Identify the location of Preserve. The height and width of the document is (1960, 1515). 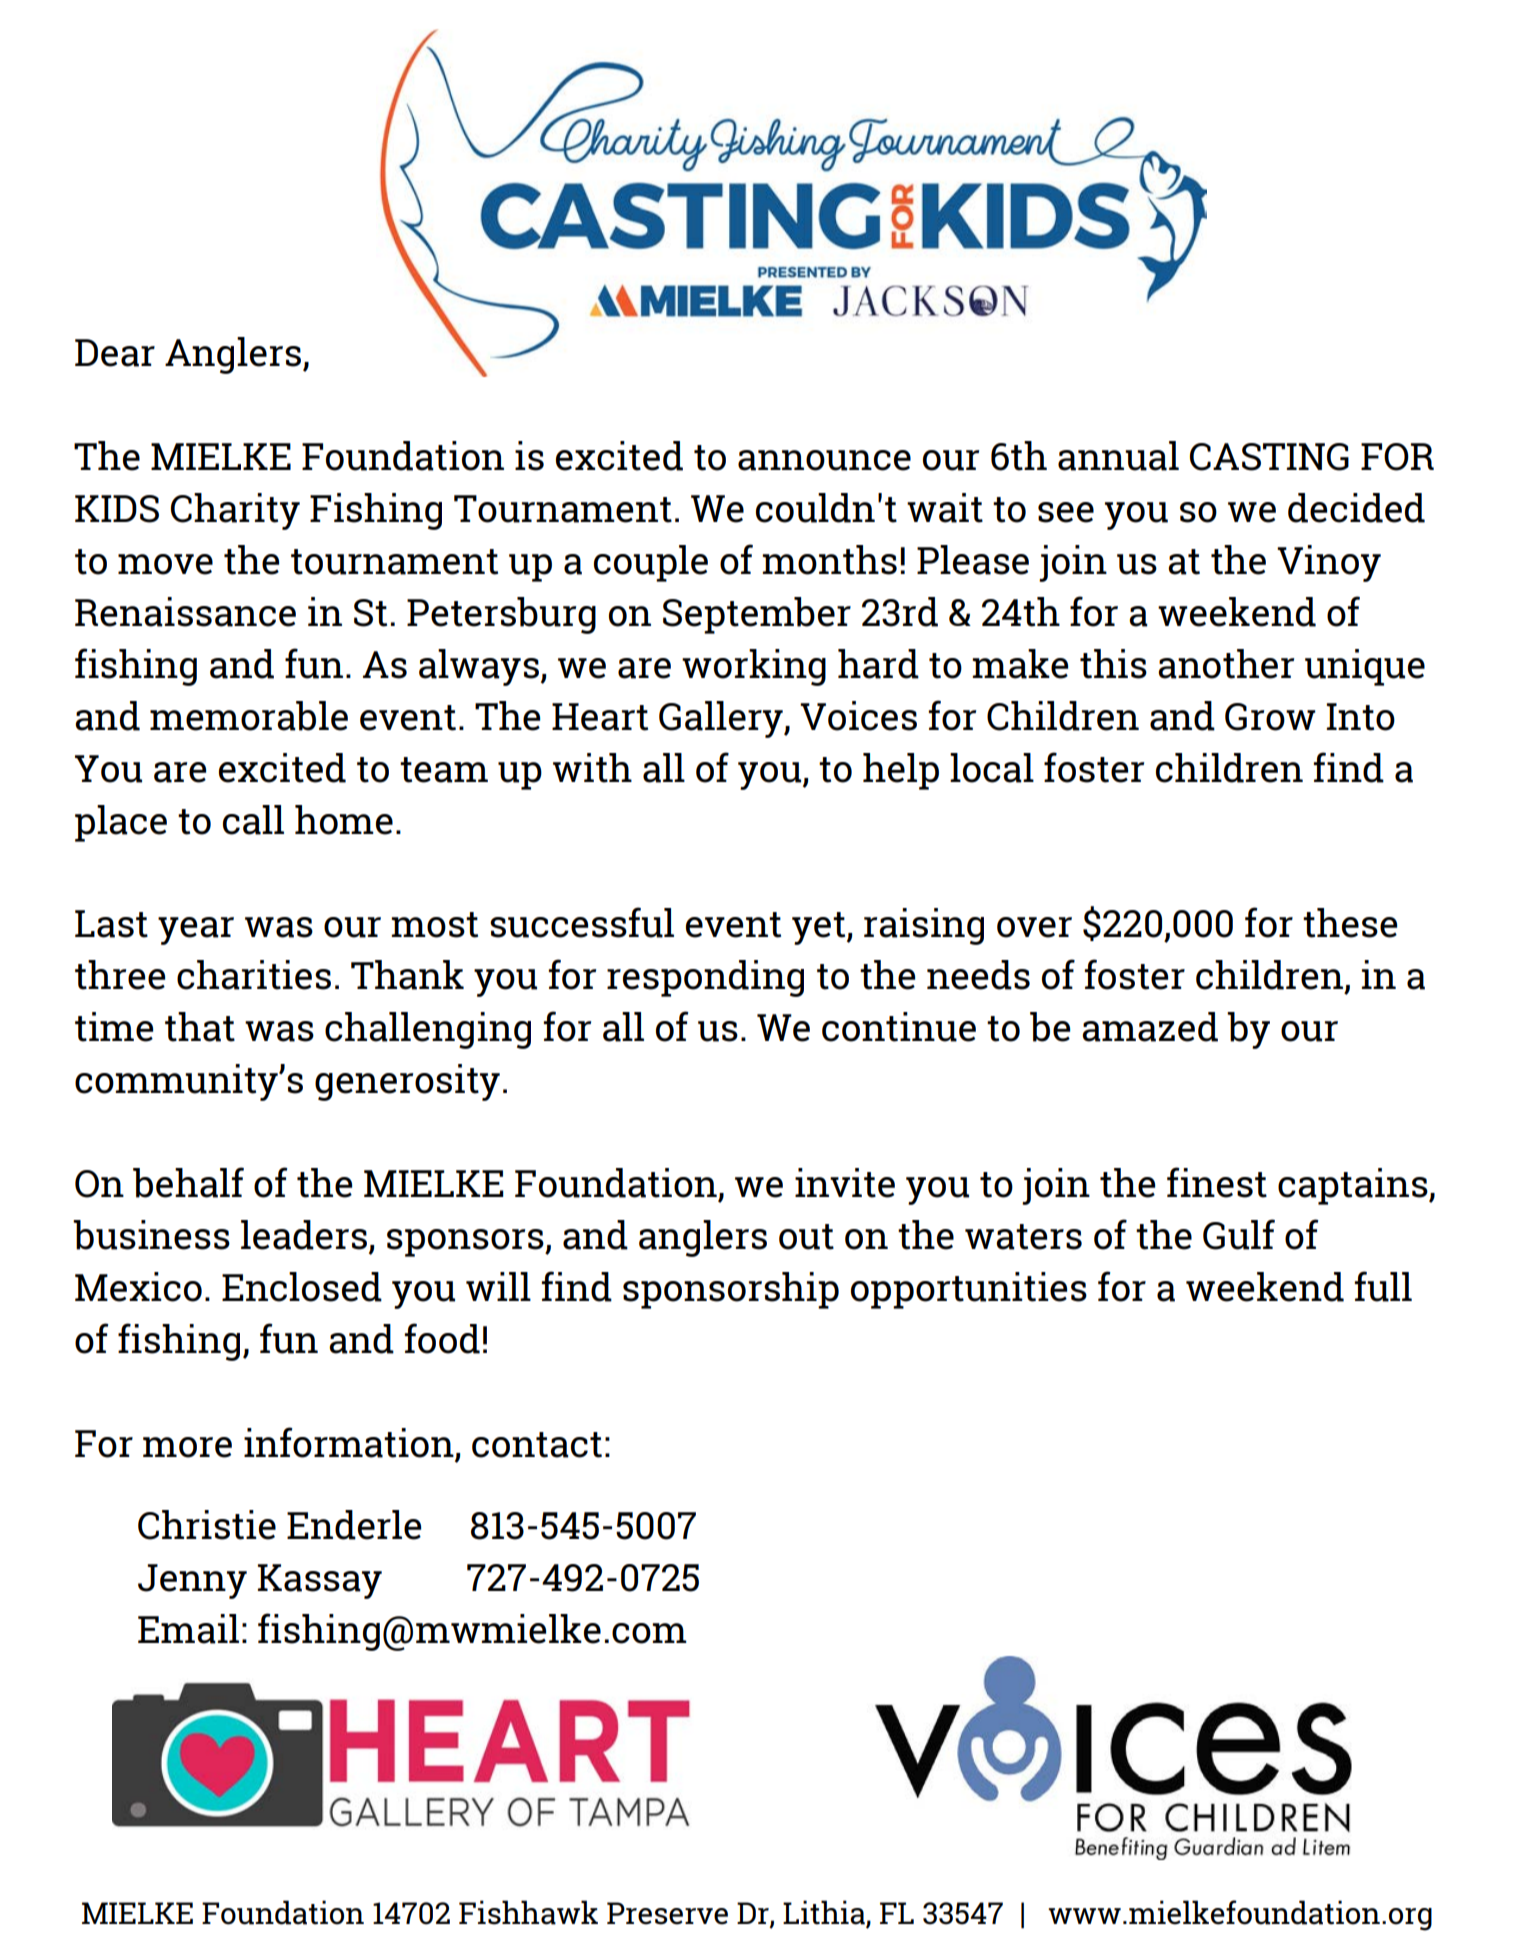
(667, 1913).
